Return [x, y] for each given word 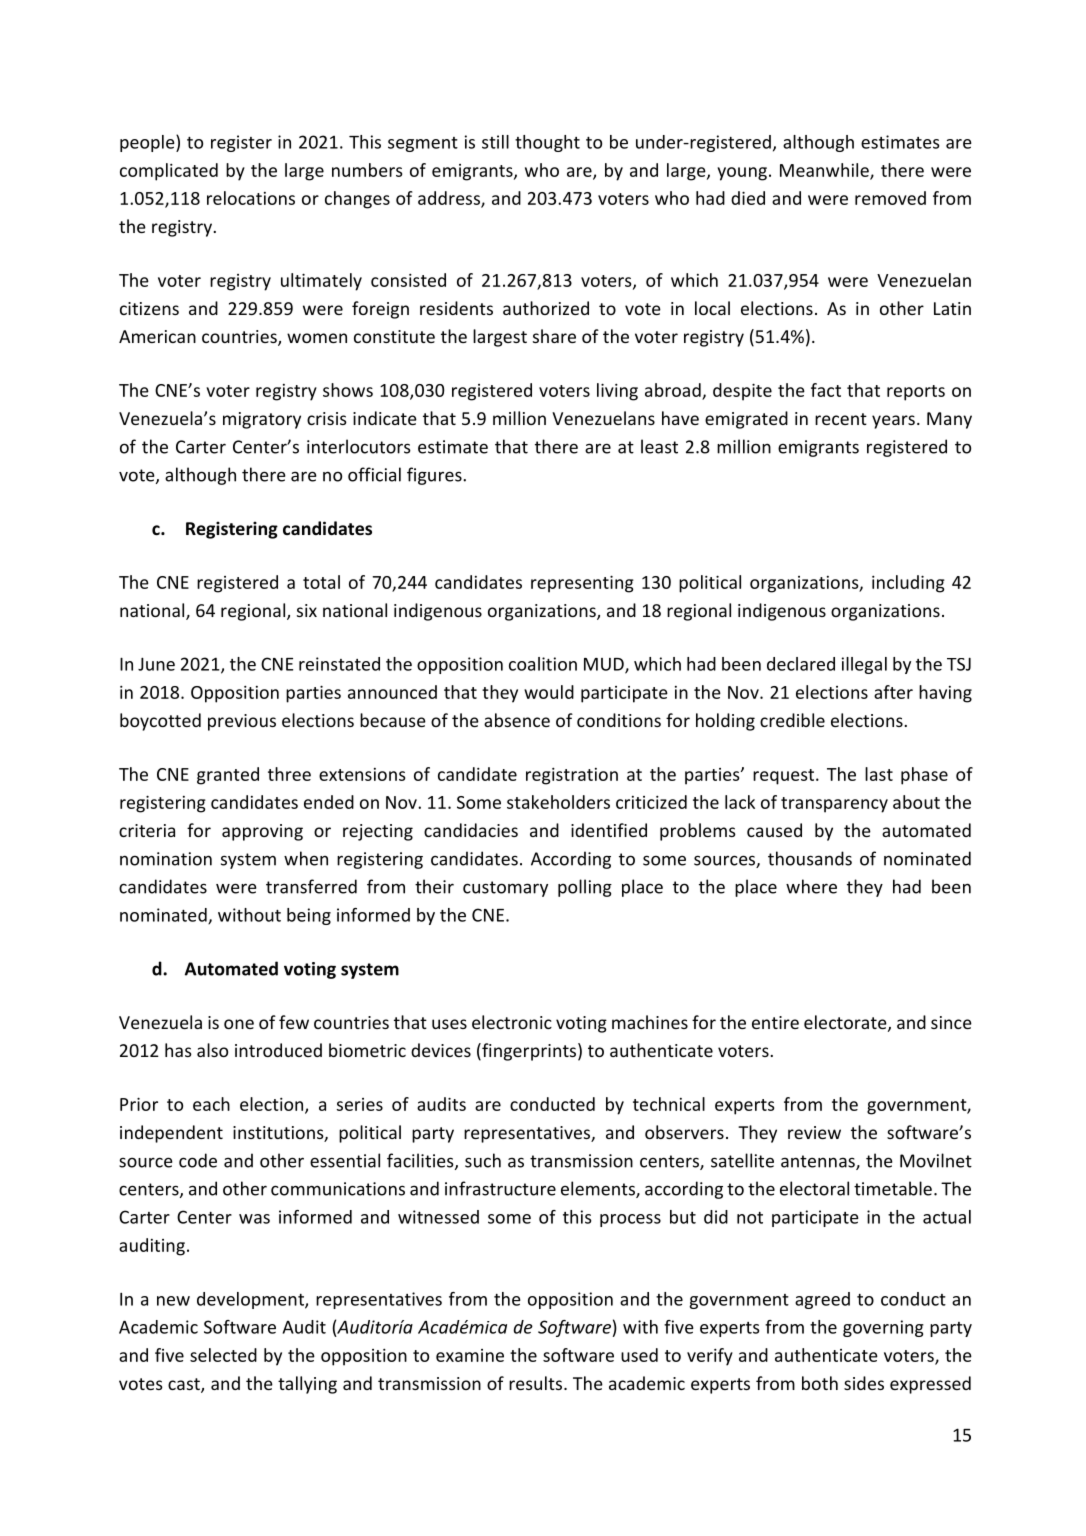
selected [223, 1355]
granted [228, 776]
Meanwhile [825, 171]
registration [572, 776]
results [537, 1383]
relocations [251, 198]
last [879, 774]
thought [547, 143]
